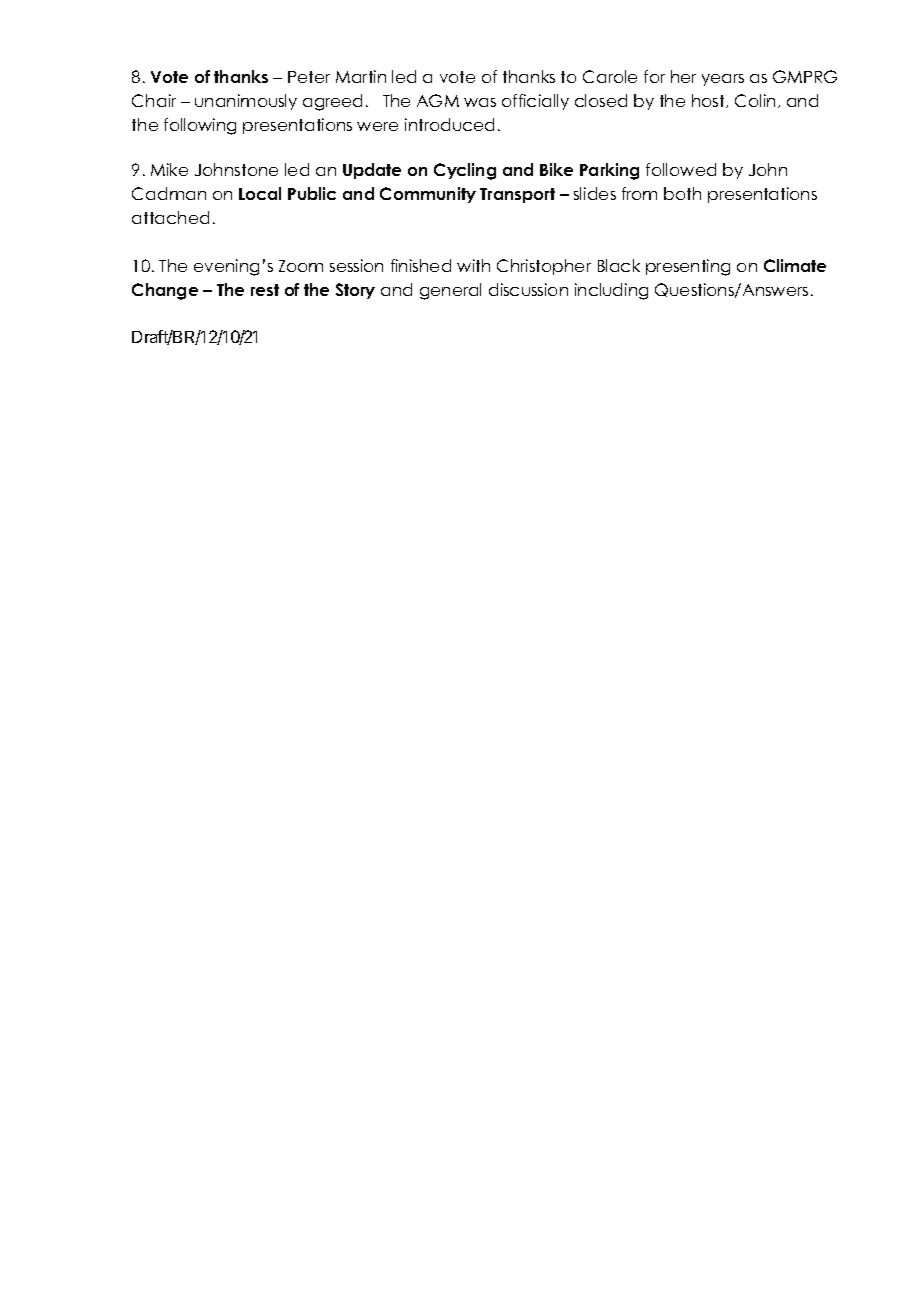  What do you see at coordinates (681, 169) in the document?
I see `followed` at bounding box center [681, 169].
